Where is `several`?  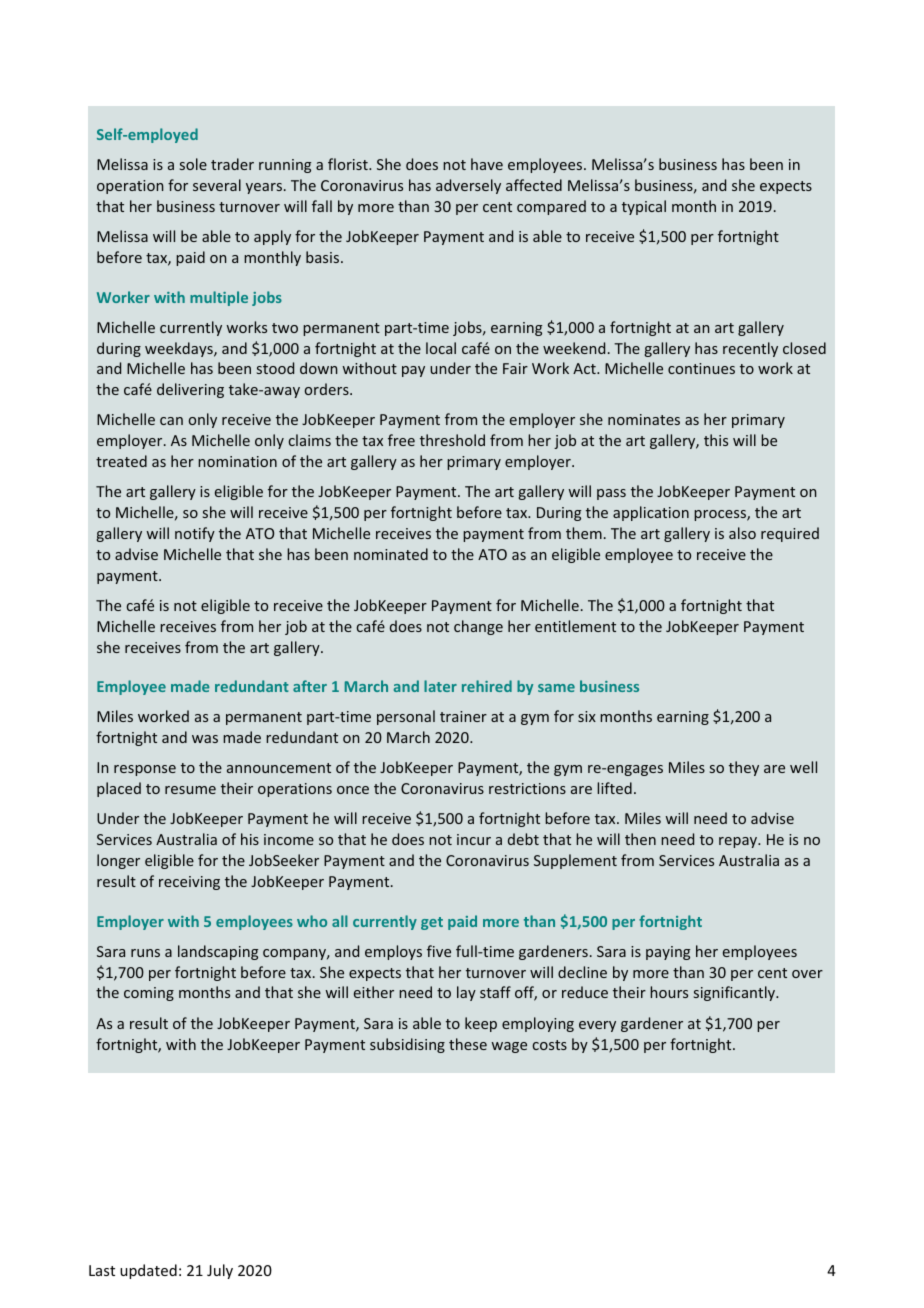 several is located at coordinates (217, 185).
